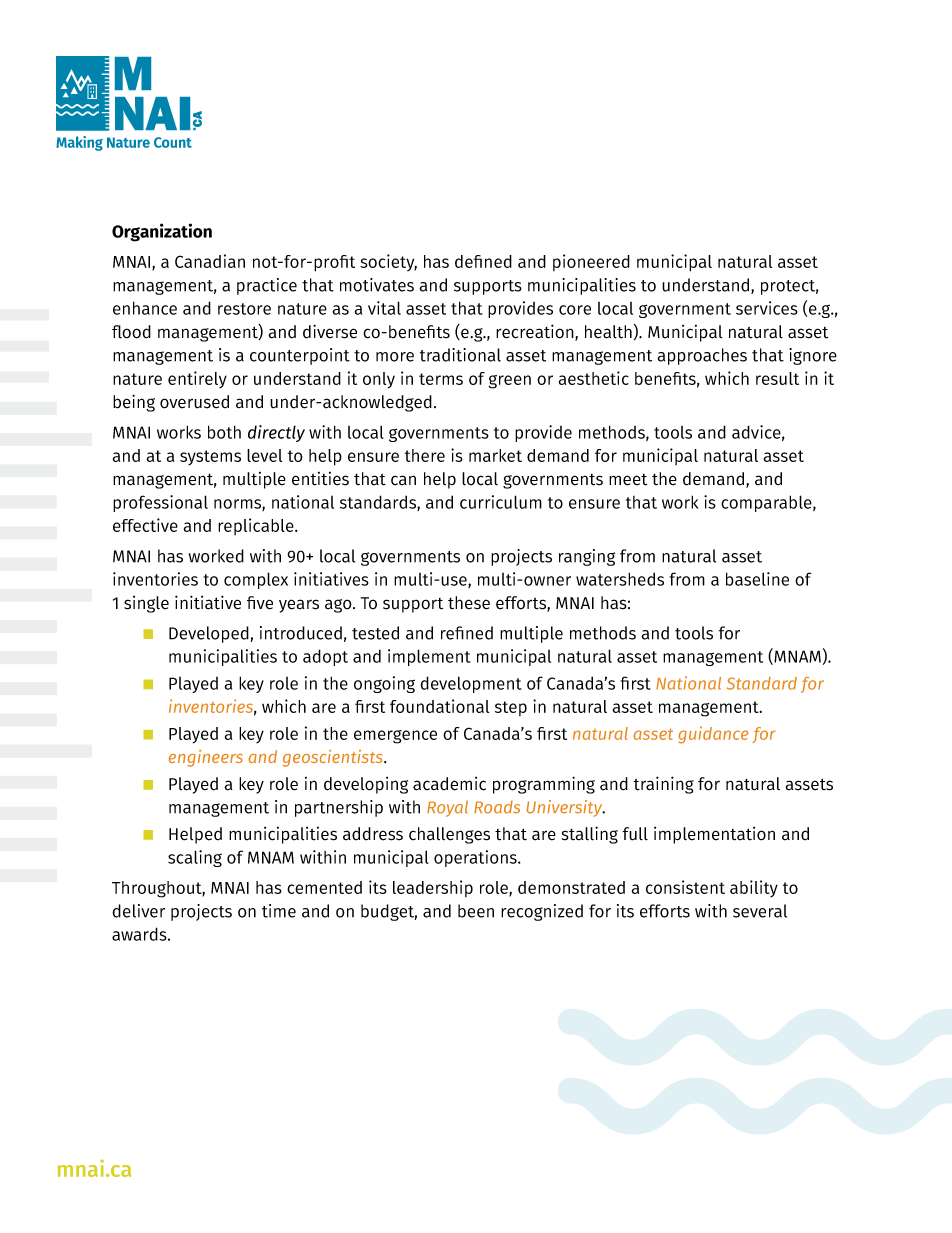 The height and width of the page is (1233, 952). Describe the element at coordinates (210, 261) in the page. I see `Canadian` at that location.
